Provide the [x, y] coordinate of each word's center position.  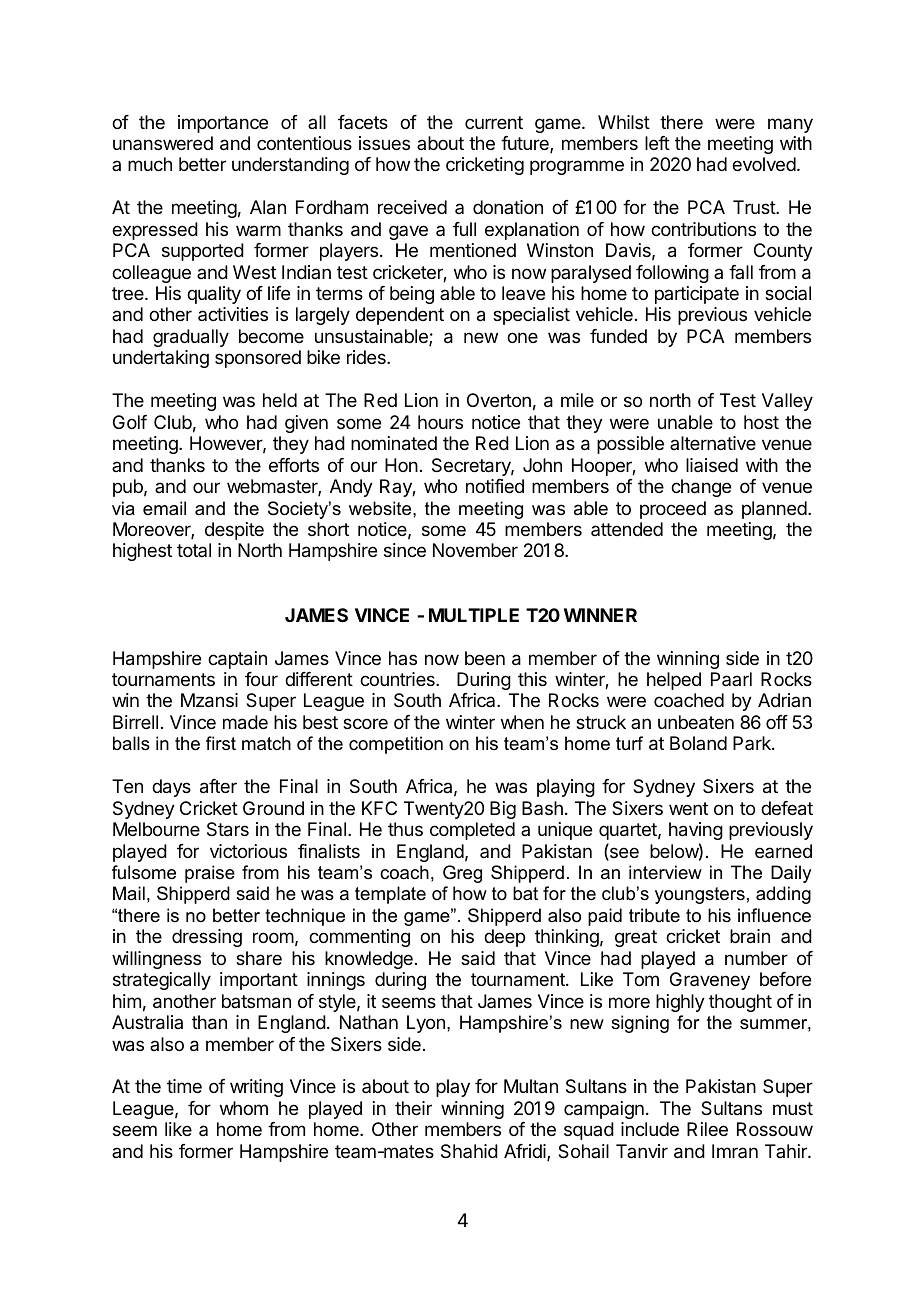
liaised [712, 465]
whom [244, 1108]
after [218, 786]
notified [495, 486]
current [494, 122]
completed [472, 831]
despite [234, 531]
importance [223, 124]
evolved [764, 164]
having [696, 831]
